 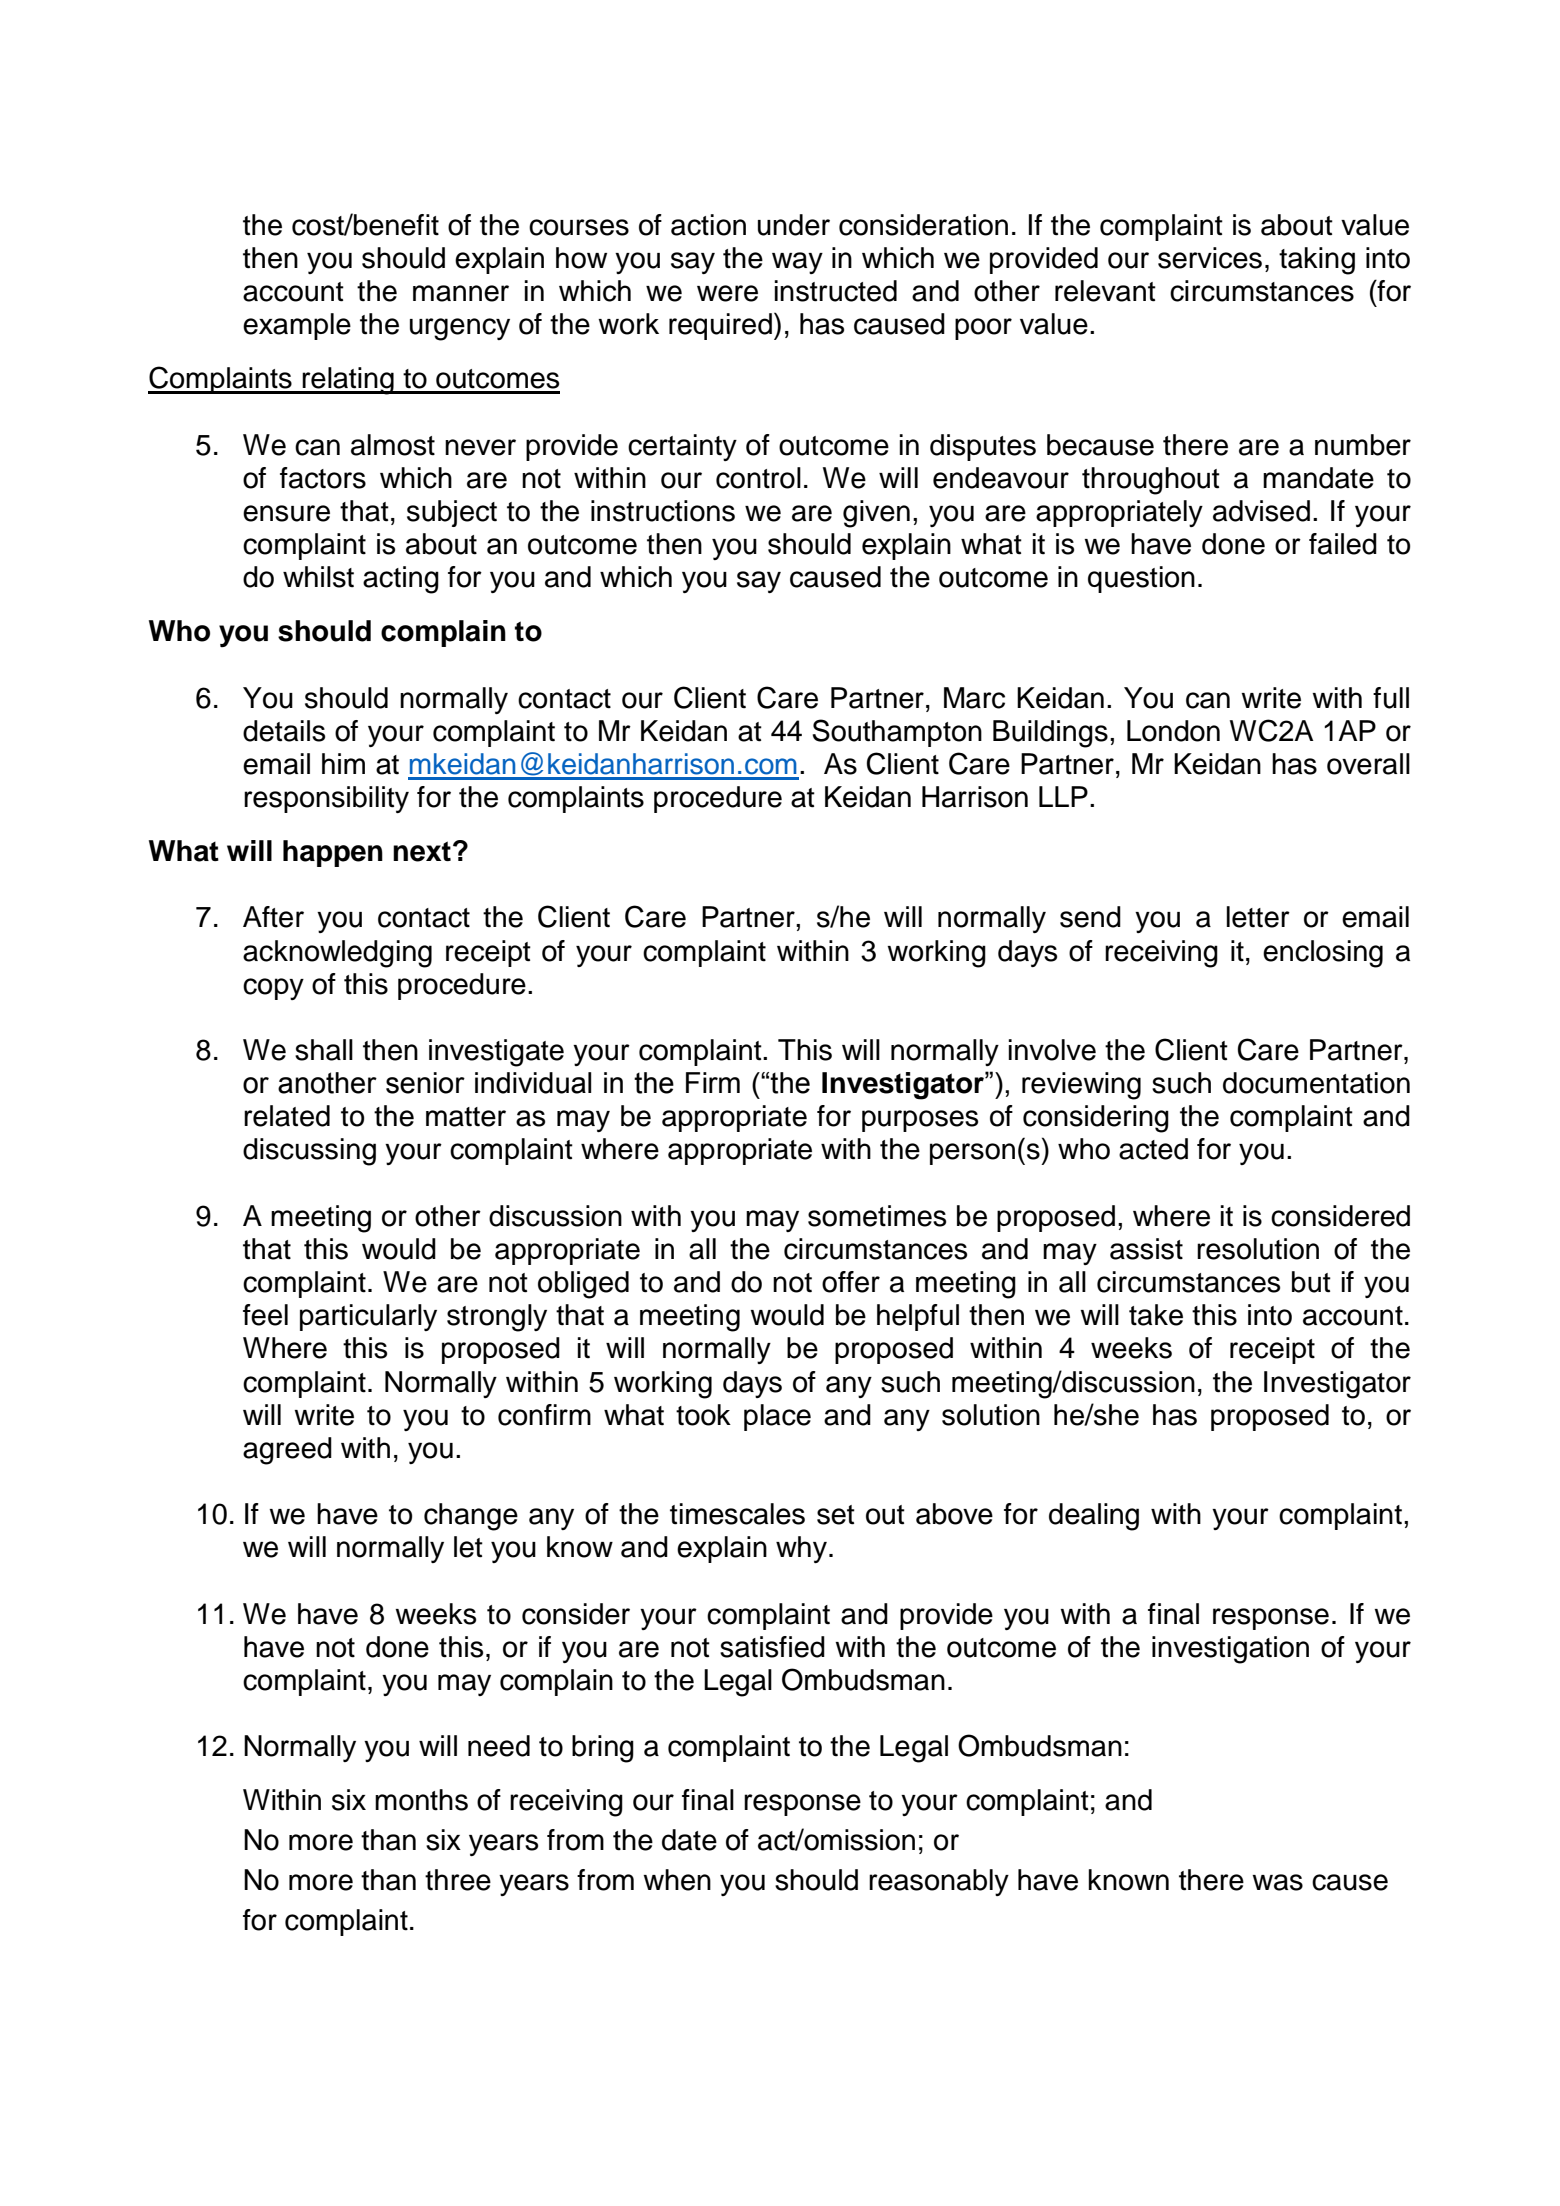 What do you see at coordinates (343, 763) in the image?
I see `him` at bounding box center [343, 763].
